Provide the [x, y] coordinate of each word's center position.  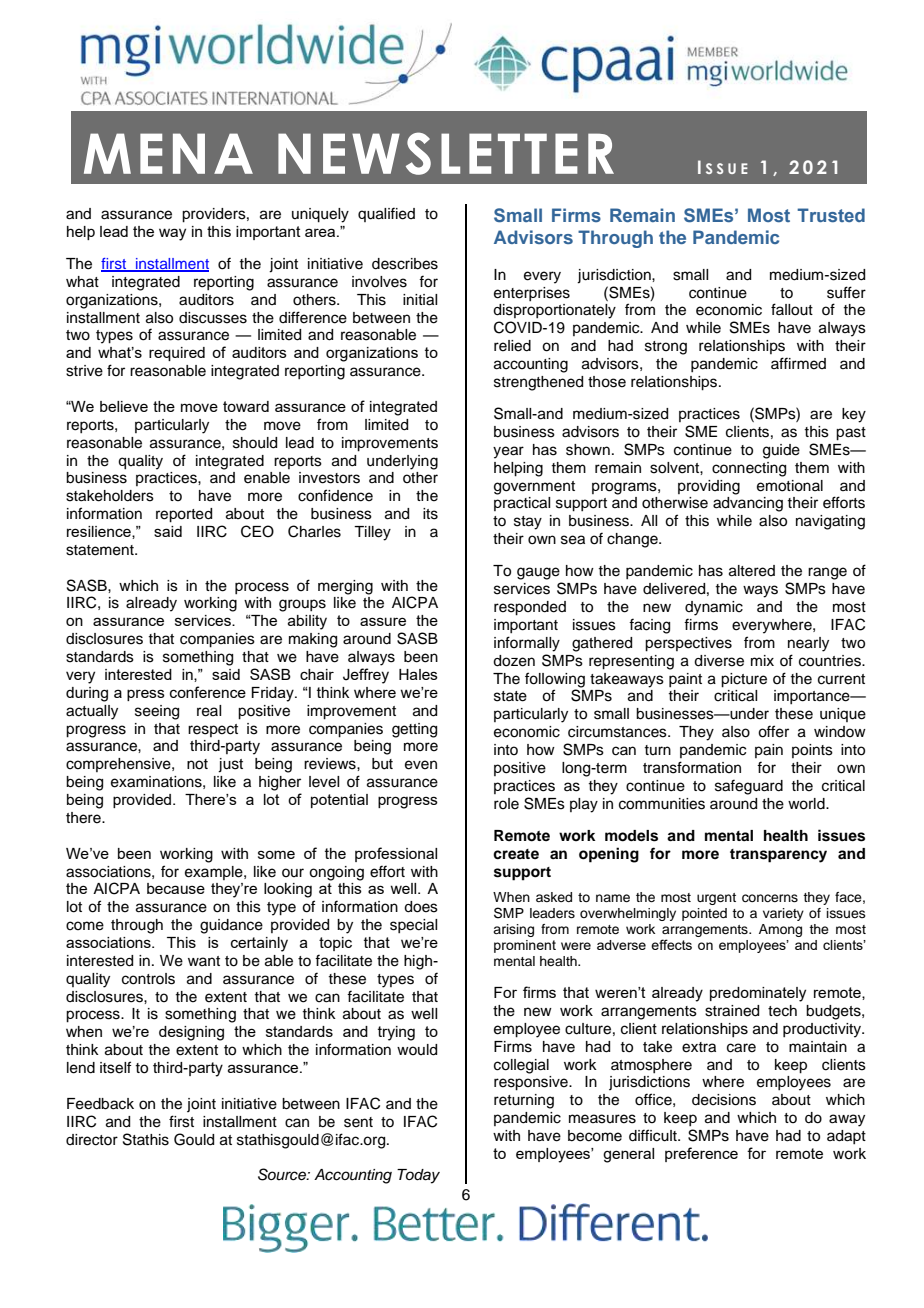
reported [184, 515]
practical [522, 504]
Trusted [831, 215]
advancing [748, 504]
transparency [778, 856]
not [197, 764]
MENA [168, 153]
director [92, 1140]
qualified [386, 214]
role [506, 804]
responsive [532, 1083]
